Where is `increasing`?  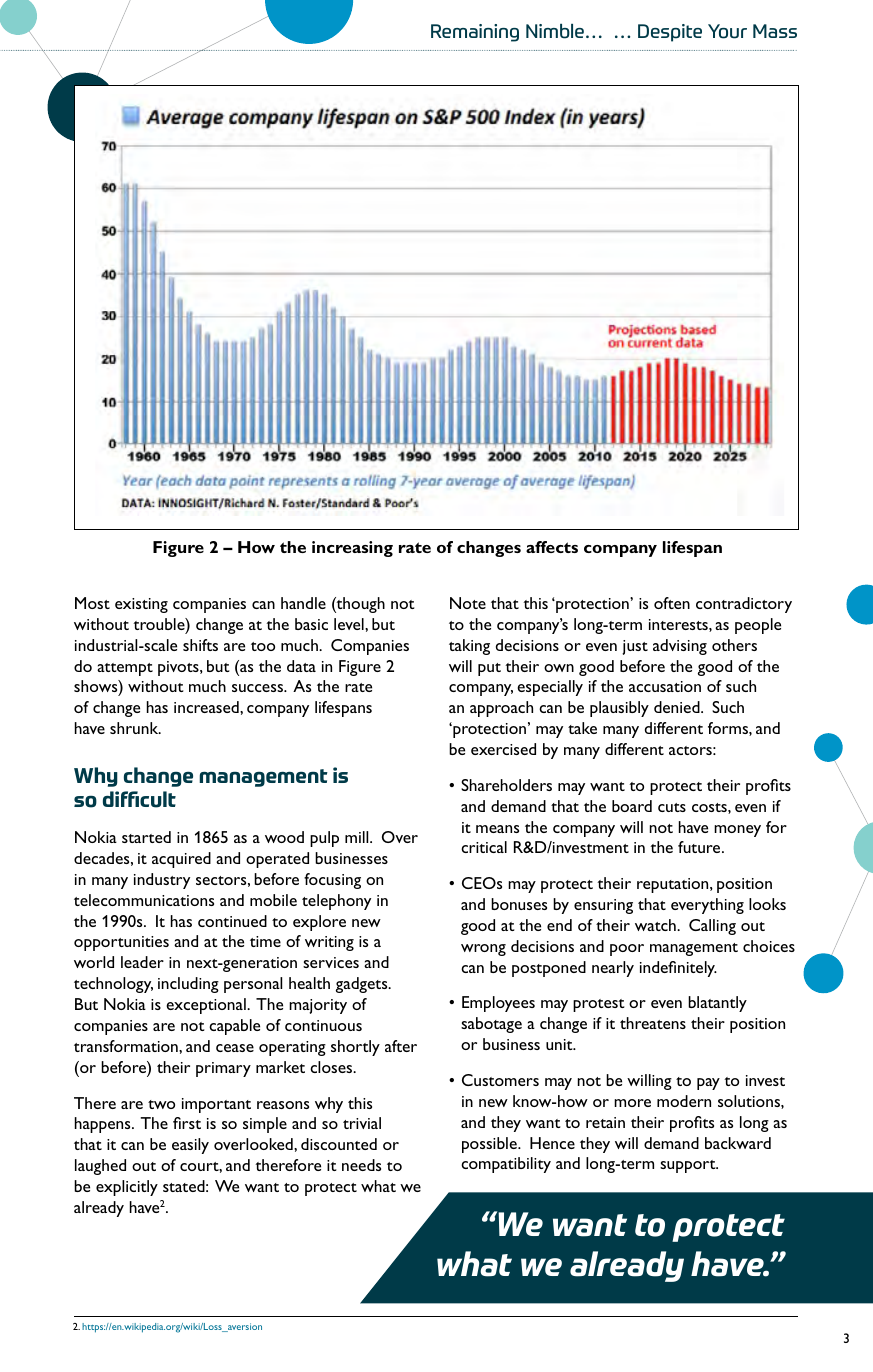 increasing is located at coordinates (352, 549).
